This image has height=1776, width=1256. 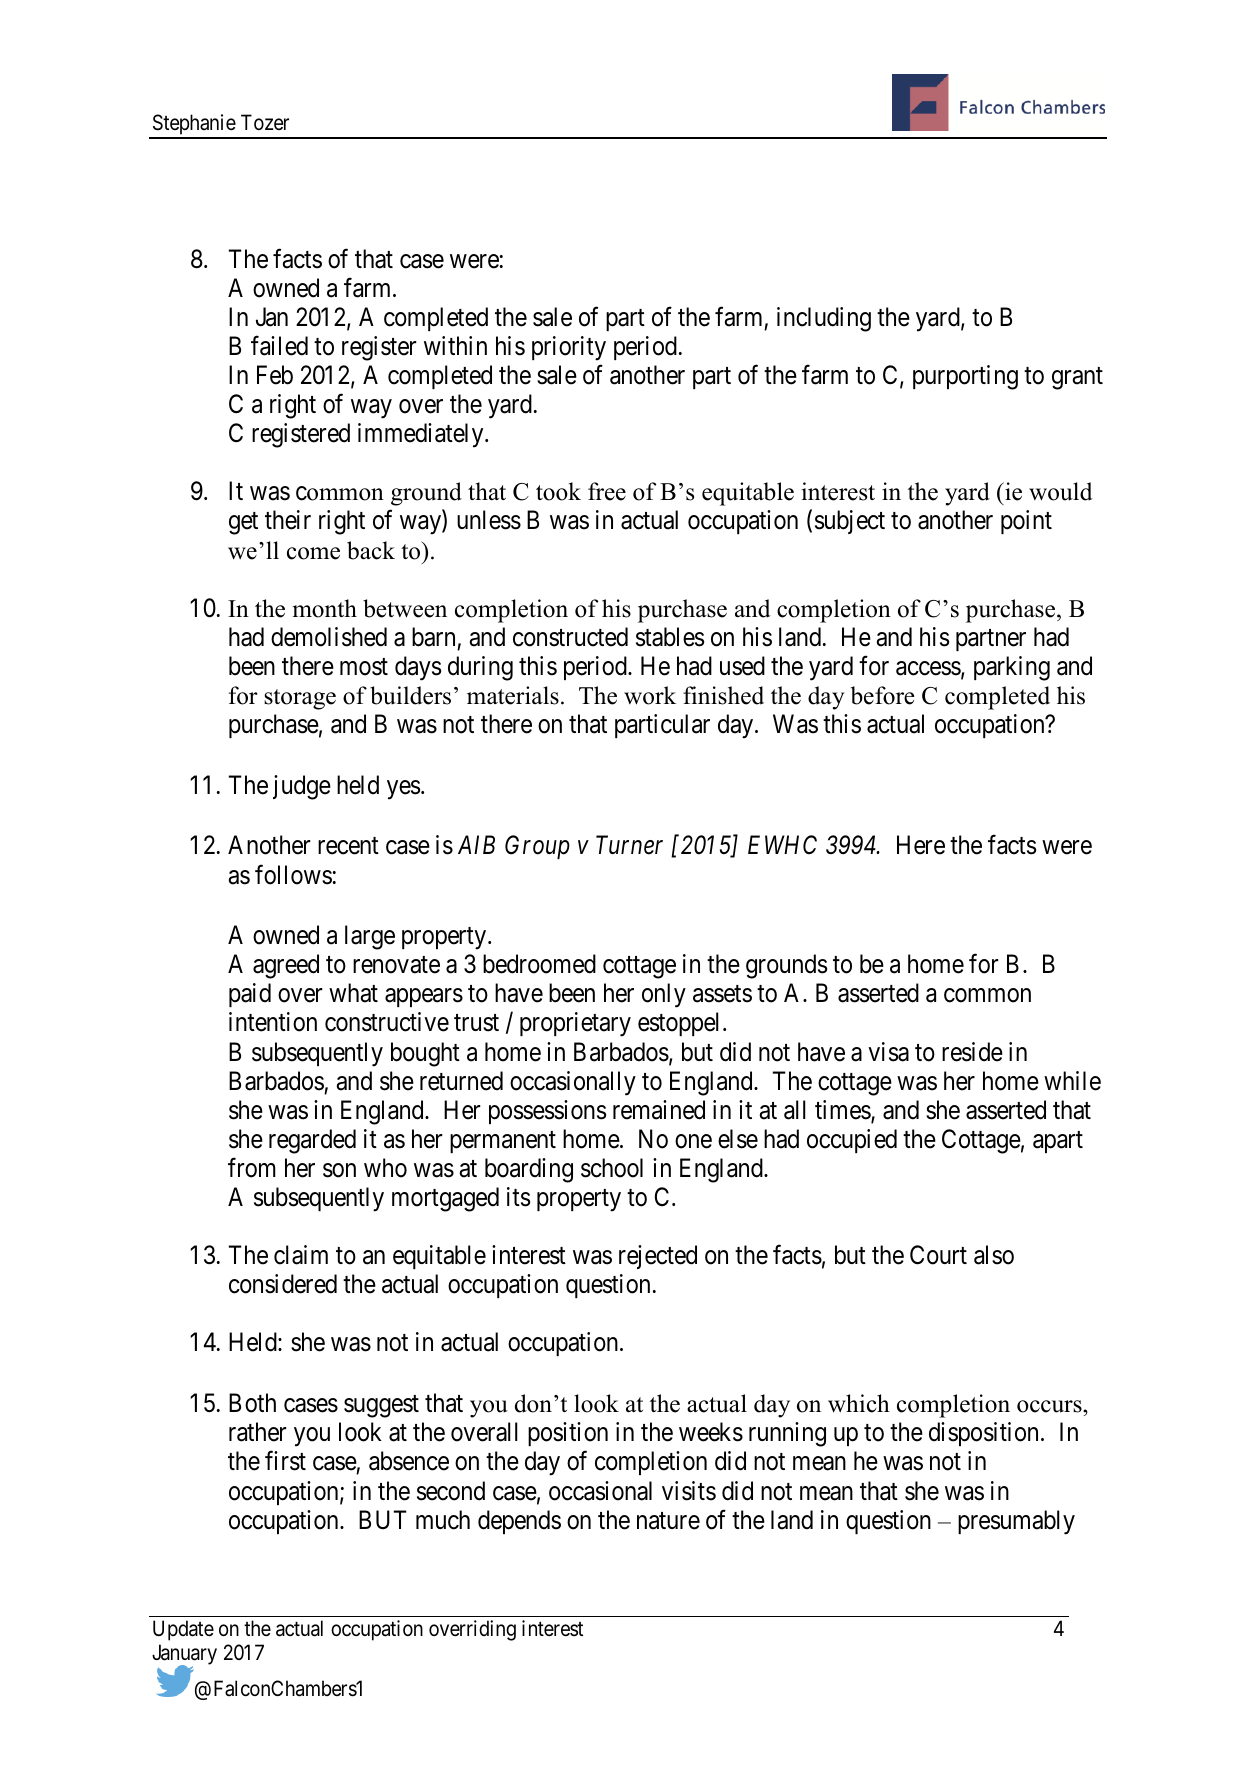 I want to click on free, so click(x=607, y=491).
